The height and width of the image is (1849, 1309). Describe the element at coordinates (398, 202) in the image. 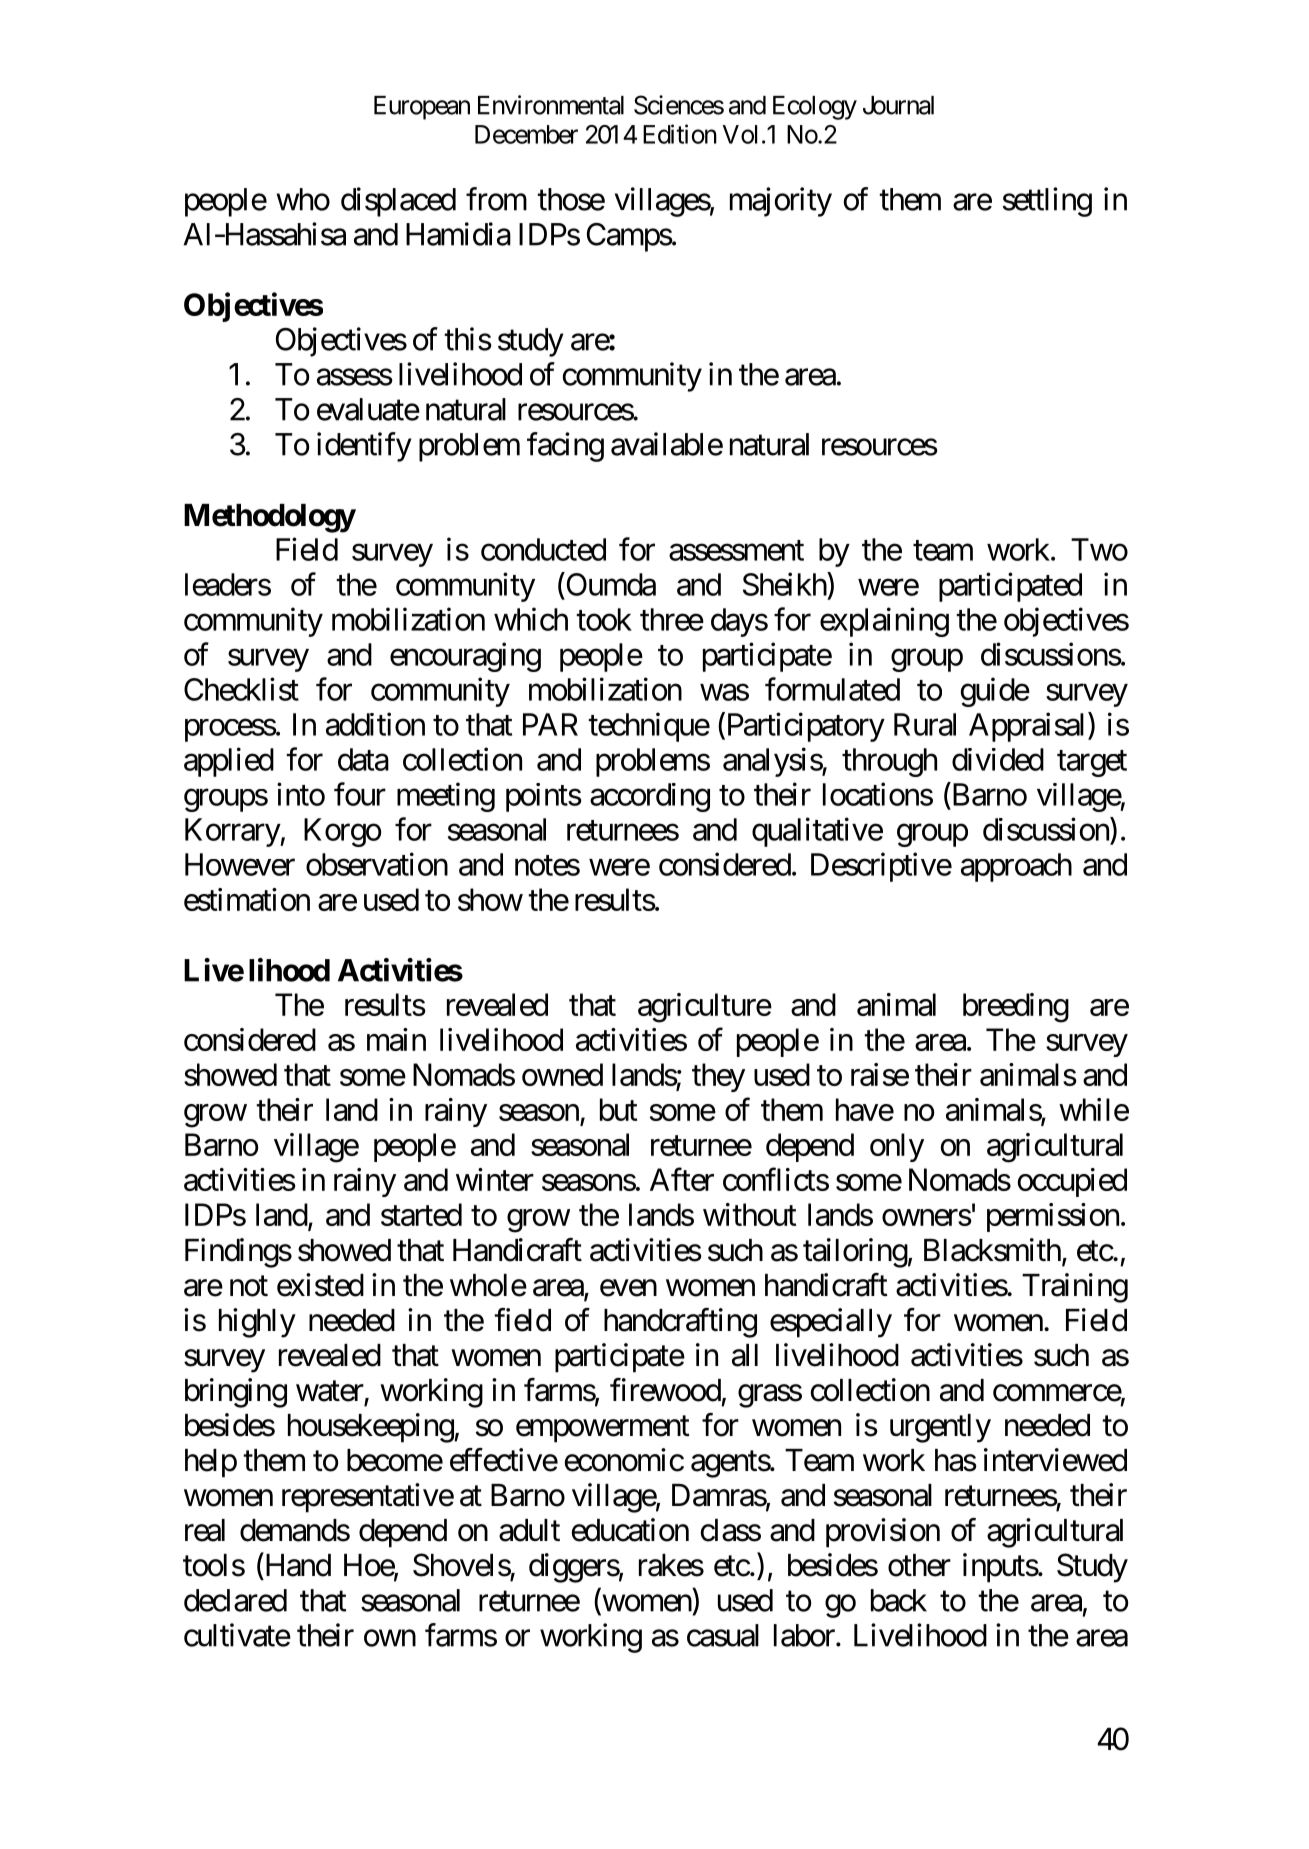

I see `displaced` at that location.
